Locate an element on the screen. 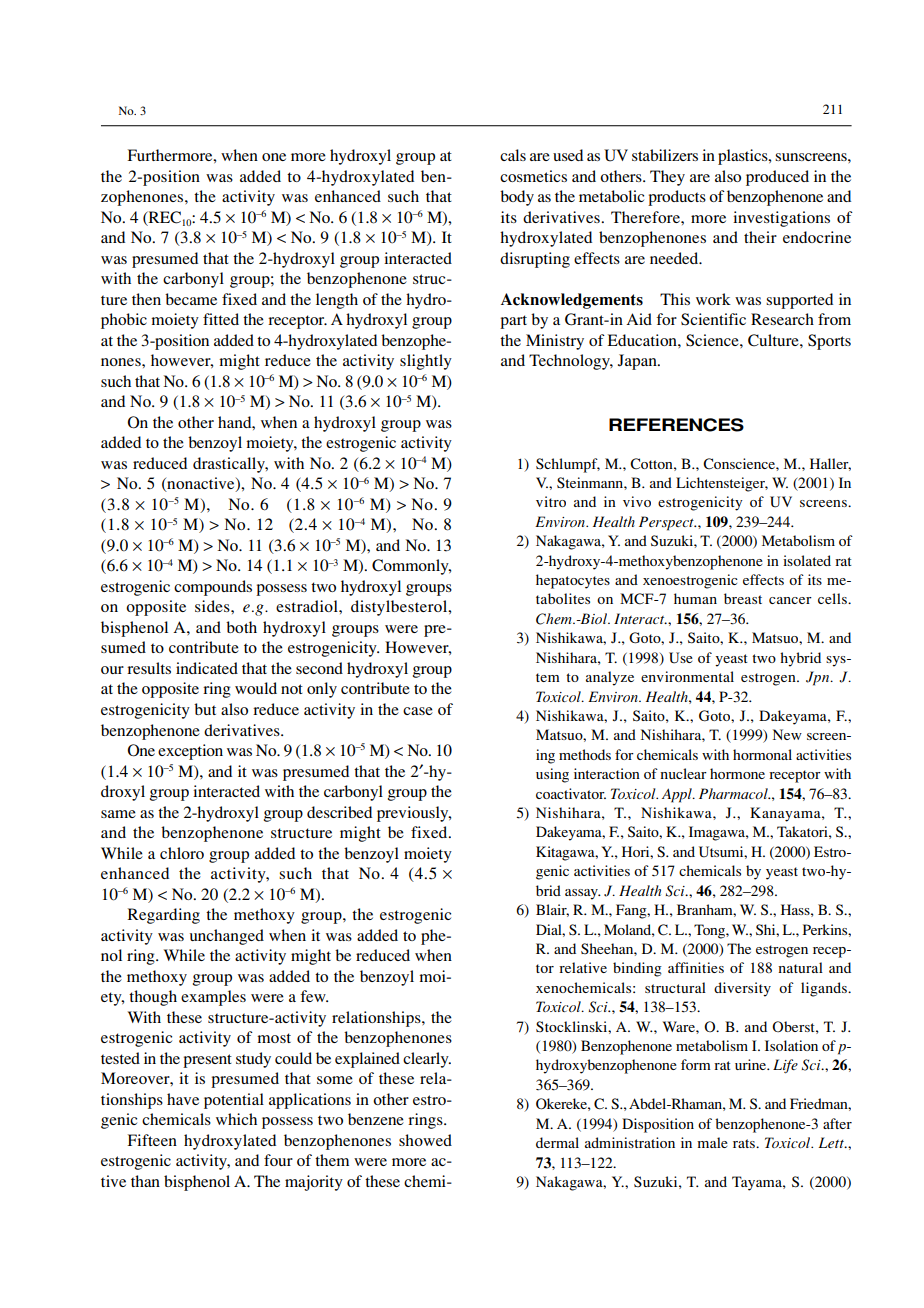  body is located at coordinates (517, 198).
